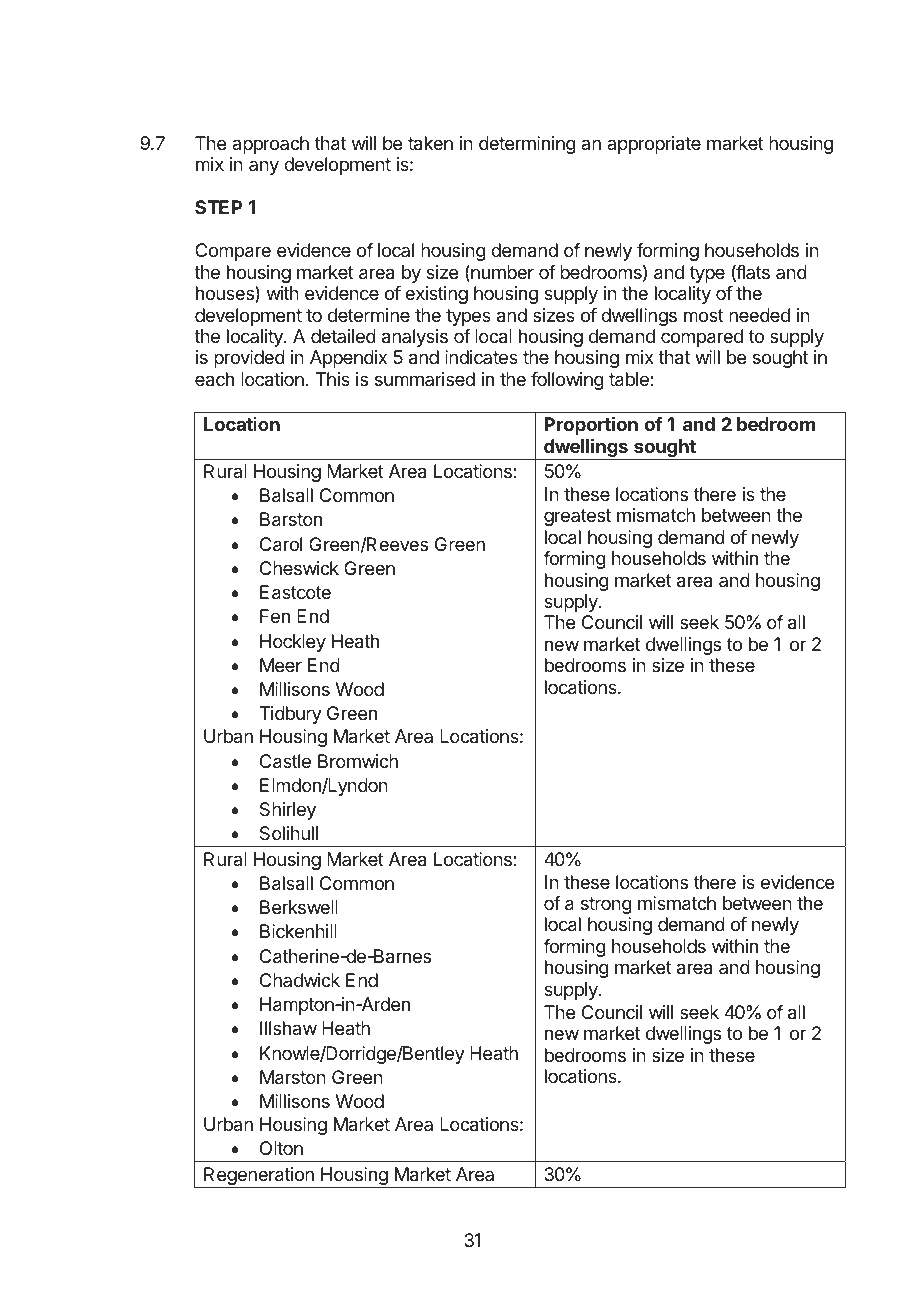 The image size is (924, 1308). What do you see at coordinates (300, 980) in the document?
I see `Chadwick` at bounding box center [300, 980].
